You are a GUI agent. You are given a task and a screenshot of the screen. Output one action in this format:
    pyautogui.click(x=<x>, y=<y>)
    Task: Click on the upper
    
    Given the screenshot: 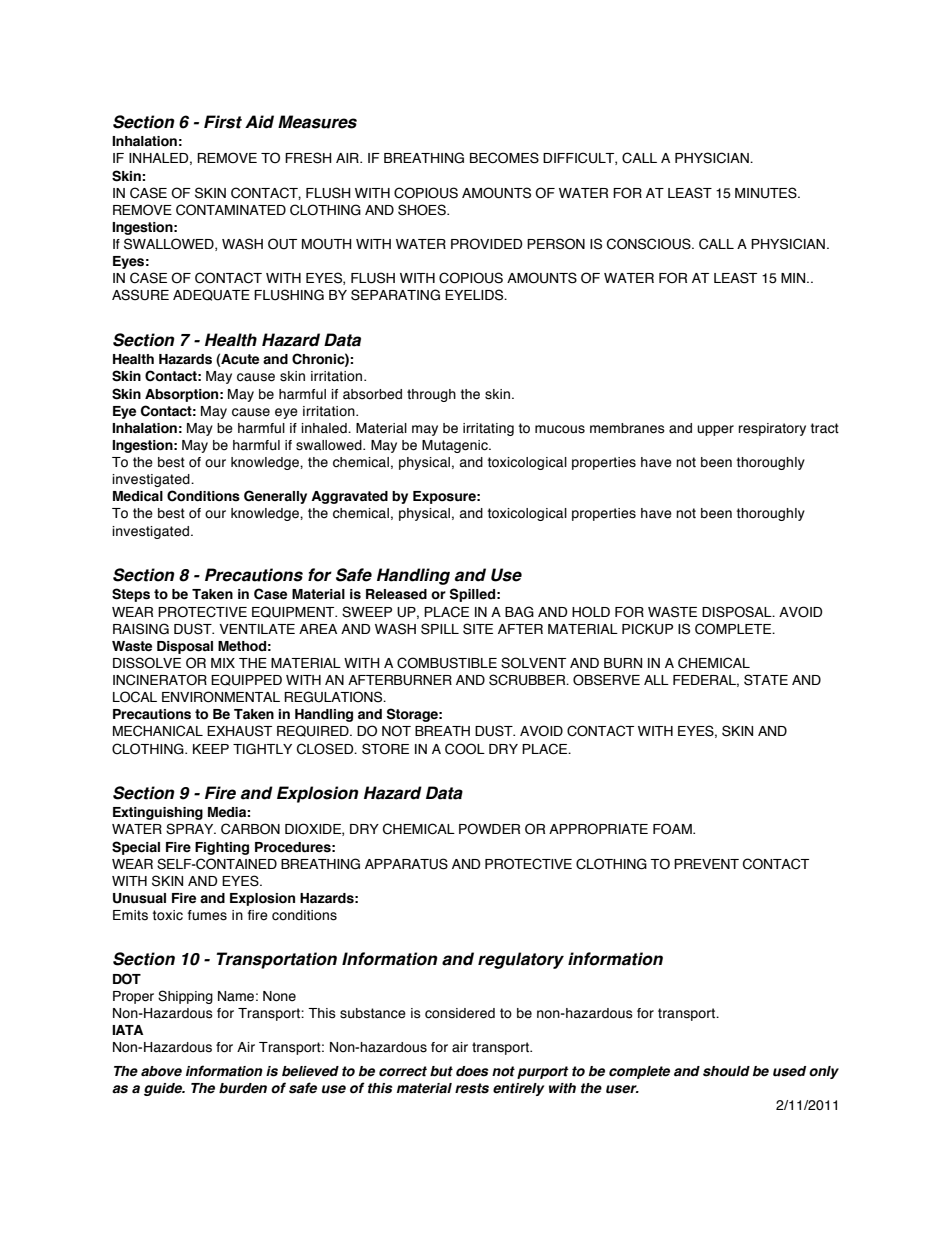 What is the action you would take?
    pyautogui.click(x=715, y=430)
